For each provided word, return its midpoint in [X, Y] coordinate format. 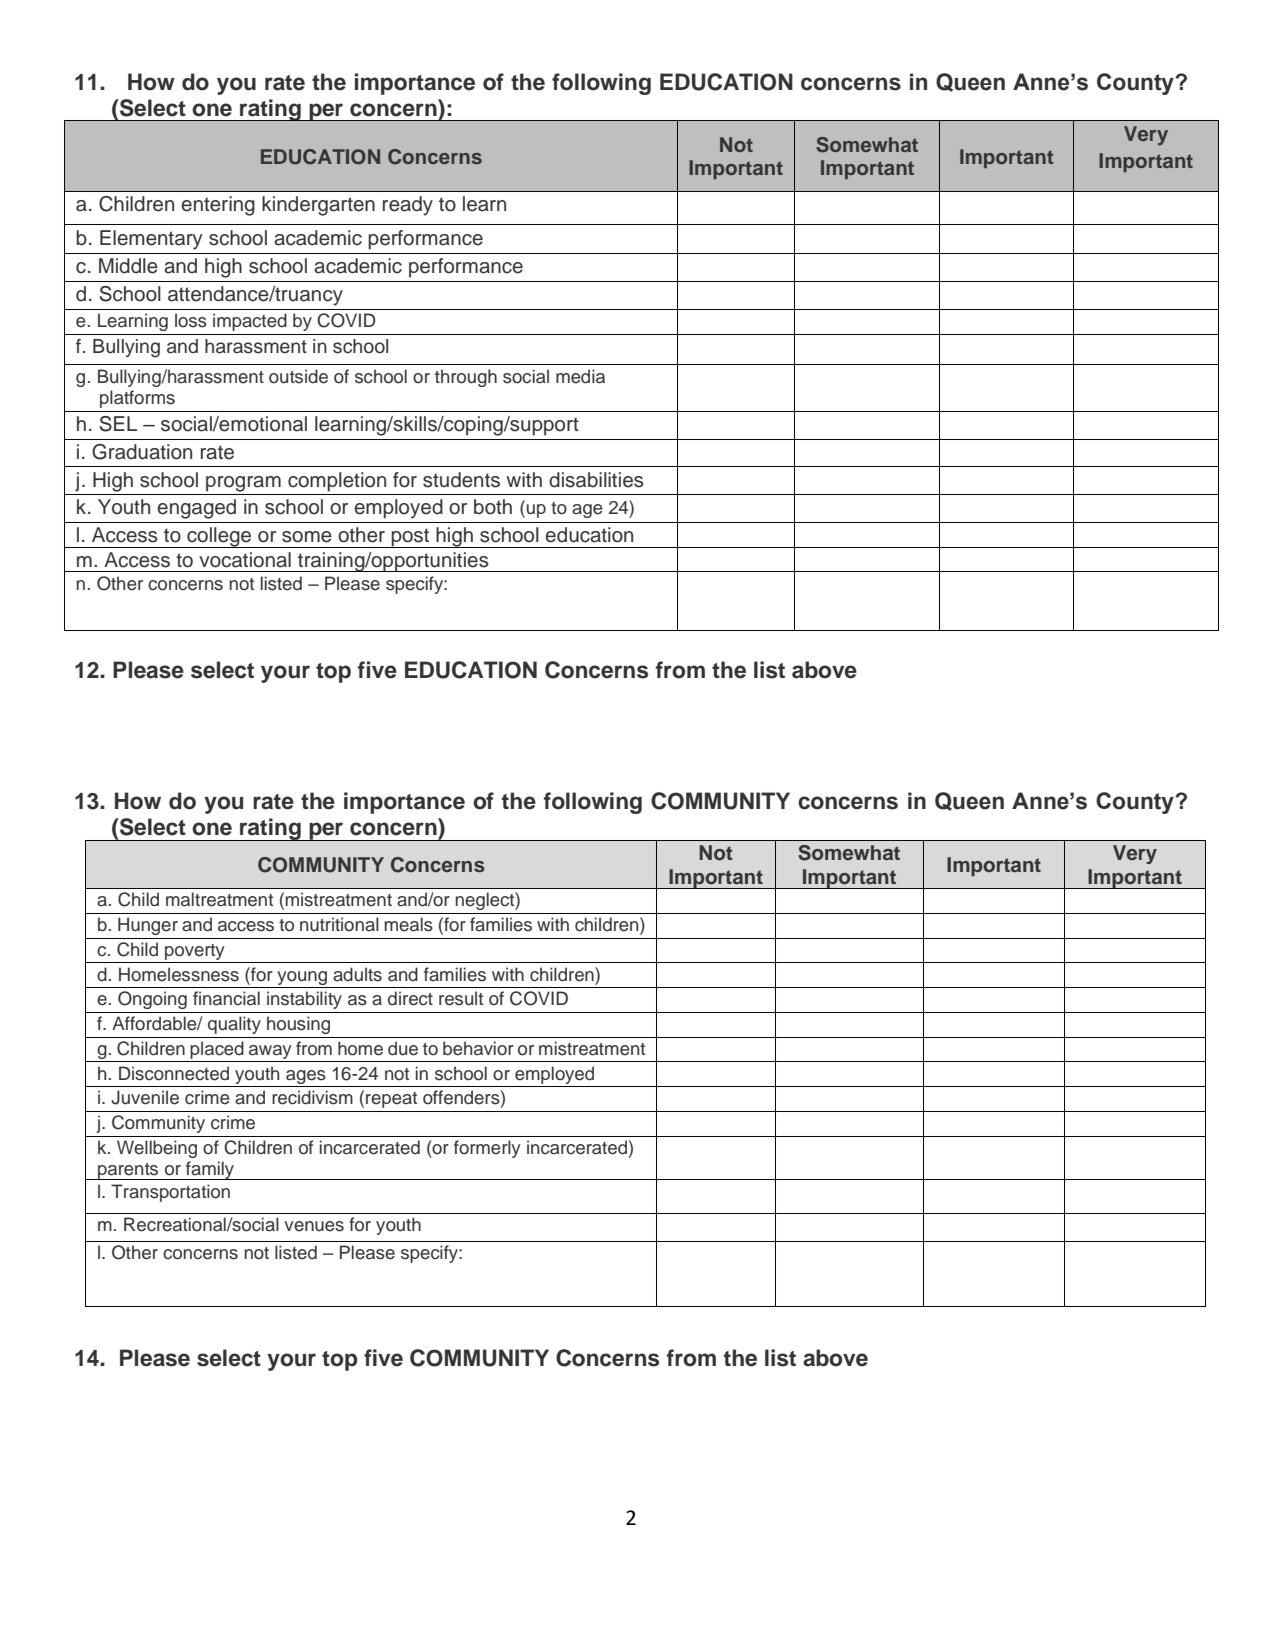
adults [357, 974]
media [580, 376]
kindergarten [318, 206]
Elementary [151, 240]
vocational [245, 560]
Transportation [170, 1193]
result [461, 998]
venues [314, 1226]
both [493, 507]
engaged [196, 509]
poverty [195, 952]
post [410, 538]
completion [337, 482]
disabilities [596, 480]
